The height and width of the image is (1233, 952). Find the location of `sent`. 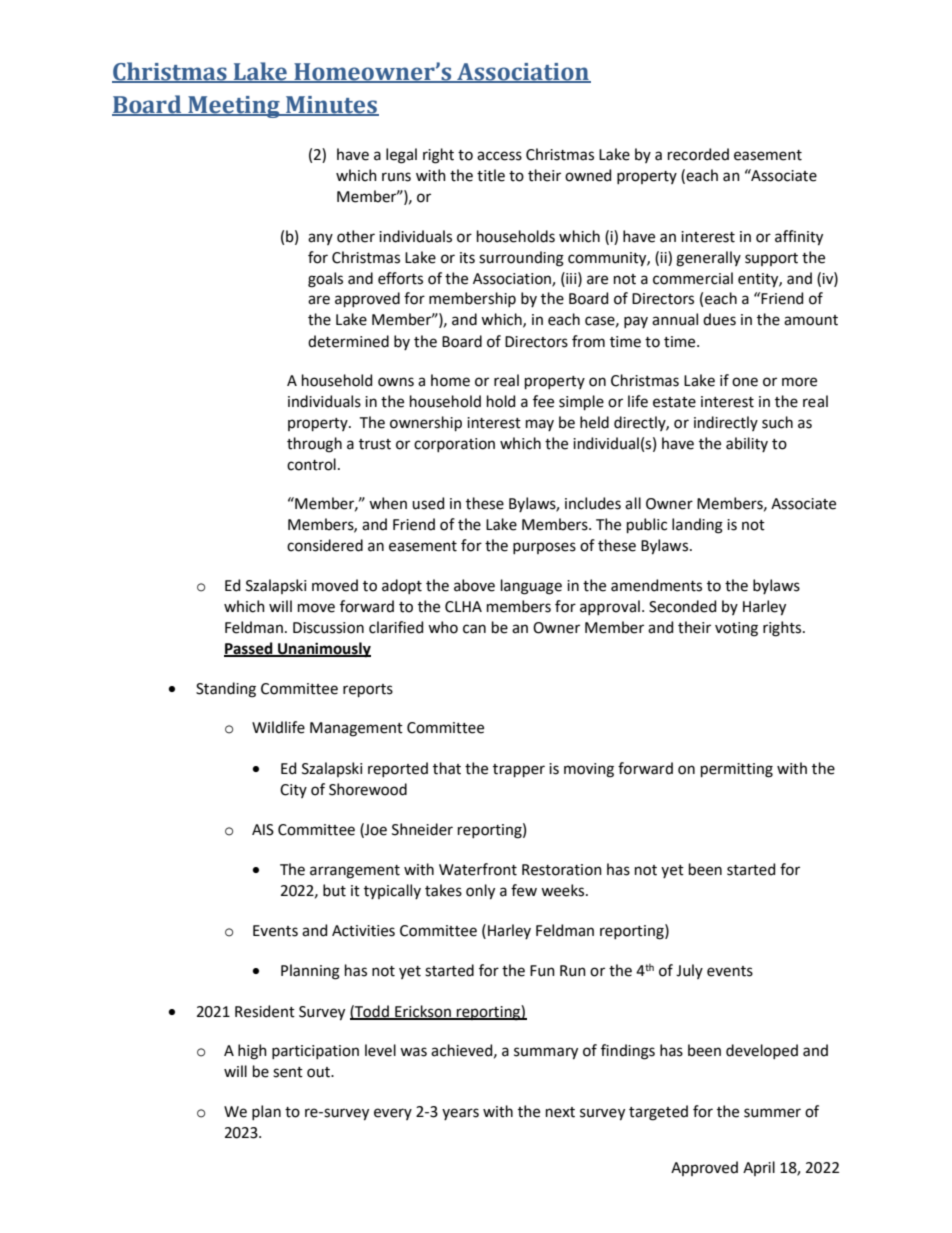

sent is located at coordinates (288, 1072).
